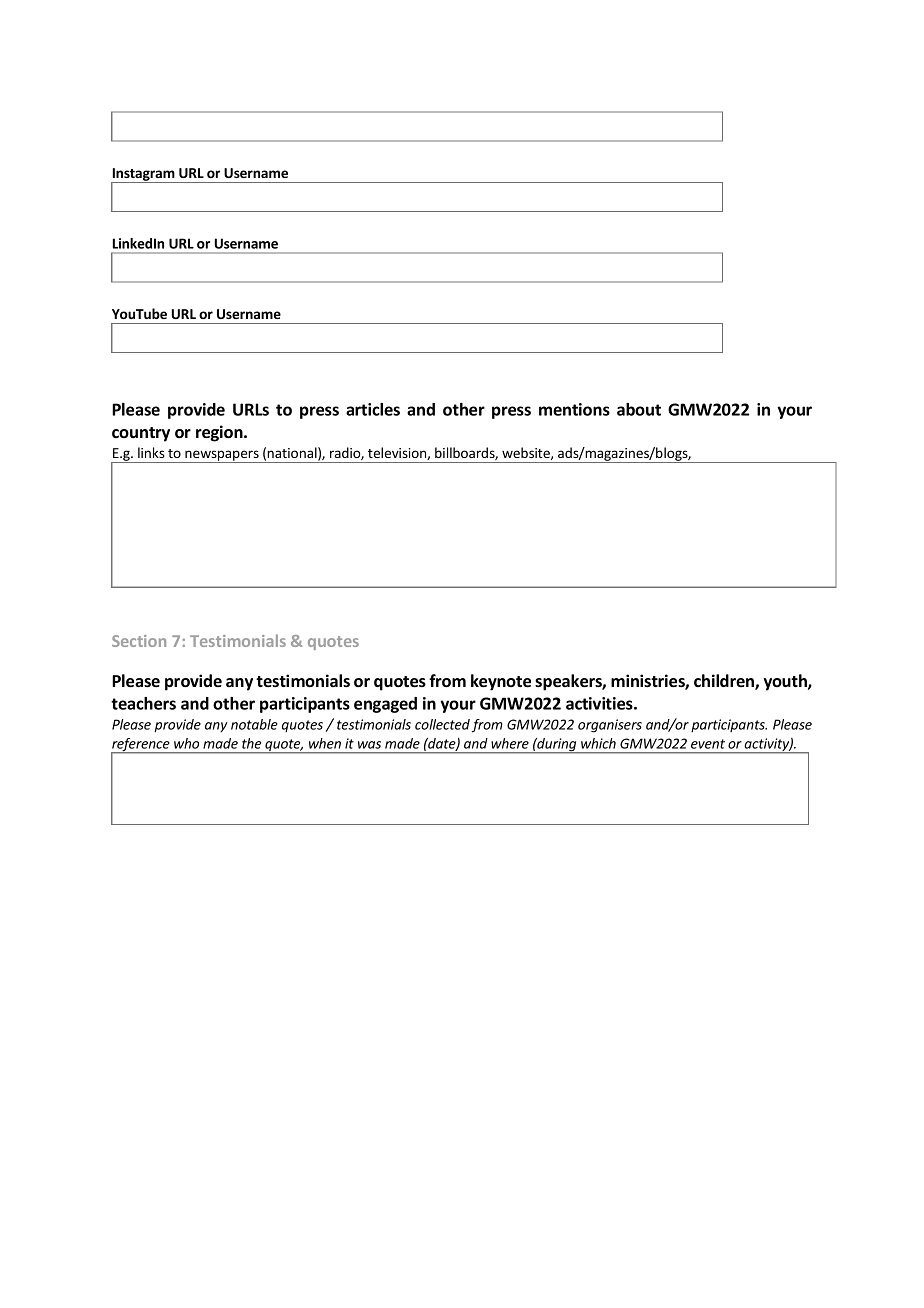 This screenshot has height=1308, width=924. I want to click on mentions, so click(574, 409).
